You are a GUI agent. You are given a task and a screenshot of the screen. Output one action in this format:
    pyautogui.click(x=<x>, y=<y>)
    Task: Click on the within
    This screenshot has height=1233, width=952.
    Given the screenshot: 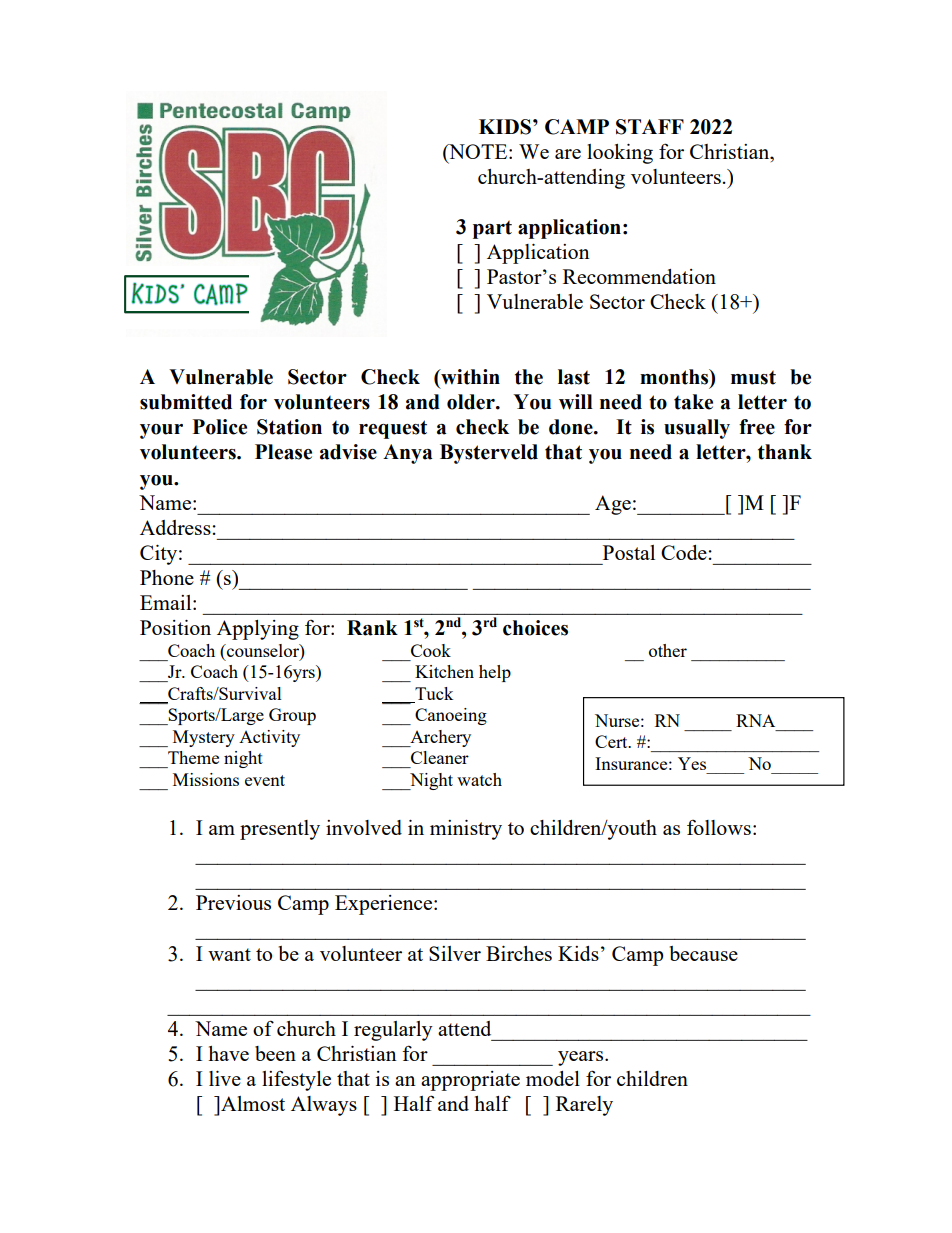 What is the action you would take?
    pyautogui.click(x=469, y=377)
